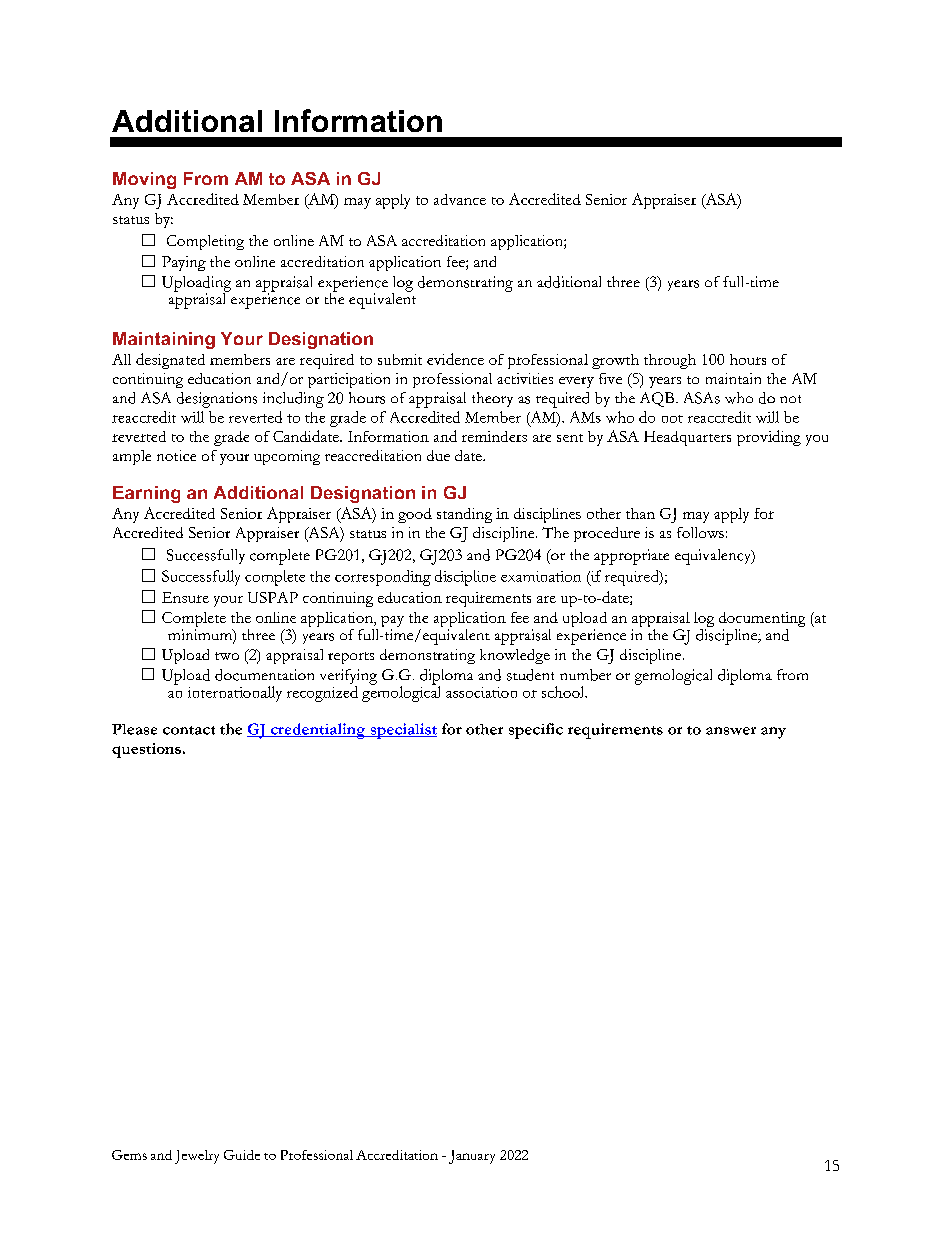 Image resolution: width=952 pixels, height=1233 pixels. Describe the element at coordinates (402, 731) in the document. I see `specialist` at that location.
